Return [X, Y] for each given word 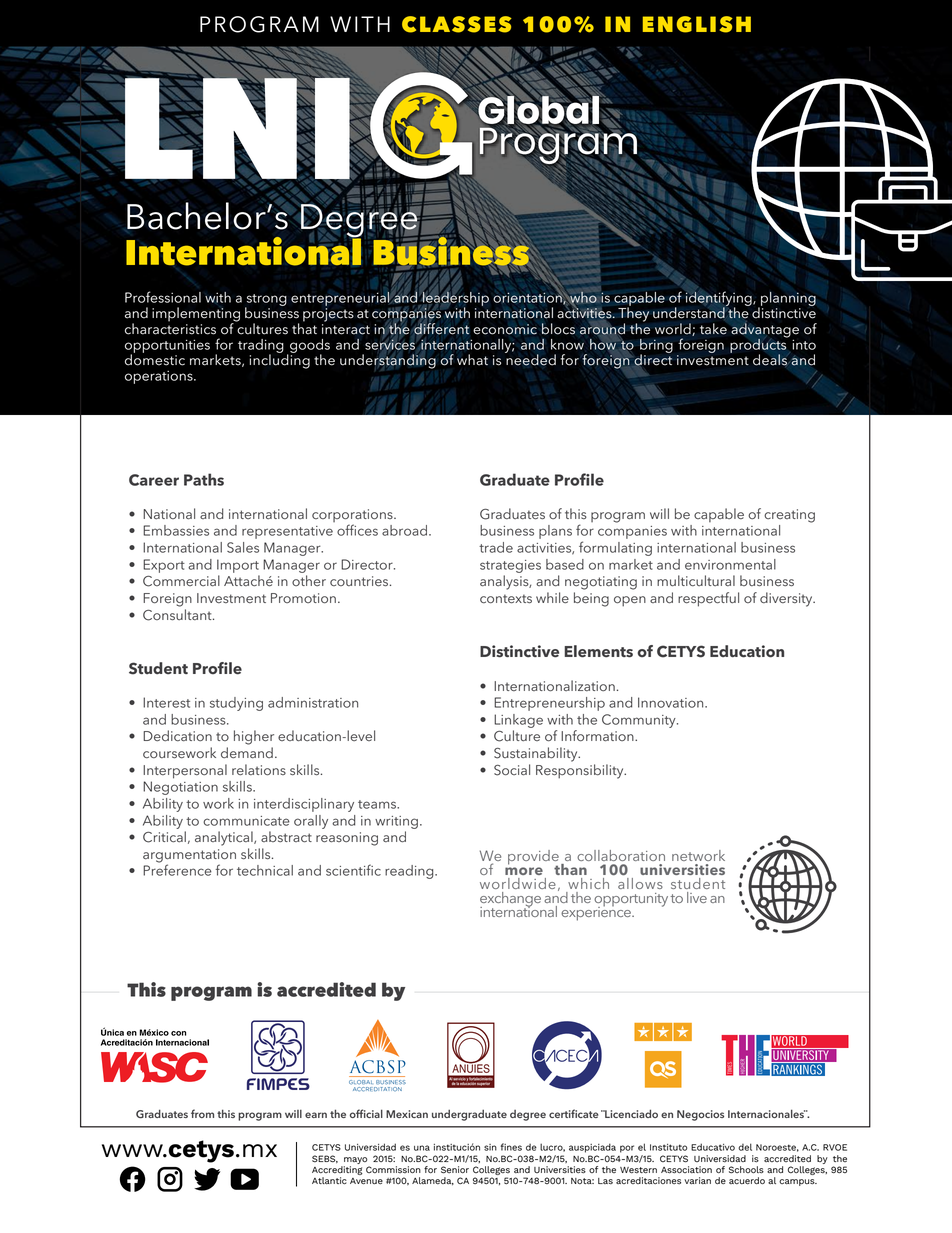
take [713, 329]
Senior [455, 1170]
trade [496, 547]
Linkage [518, 721]
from [202, 1113]
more [524, 871]
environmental [730, 564]
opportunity [631, 900]
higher [254, 737]
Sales [243, 547]
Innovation [672, 702]
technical [265, 870]
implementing [196, 315]
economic [505, 329]
